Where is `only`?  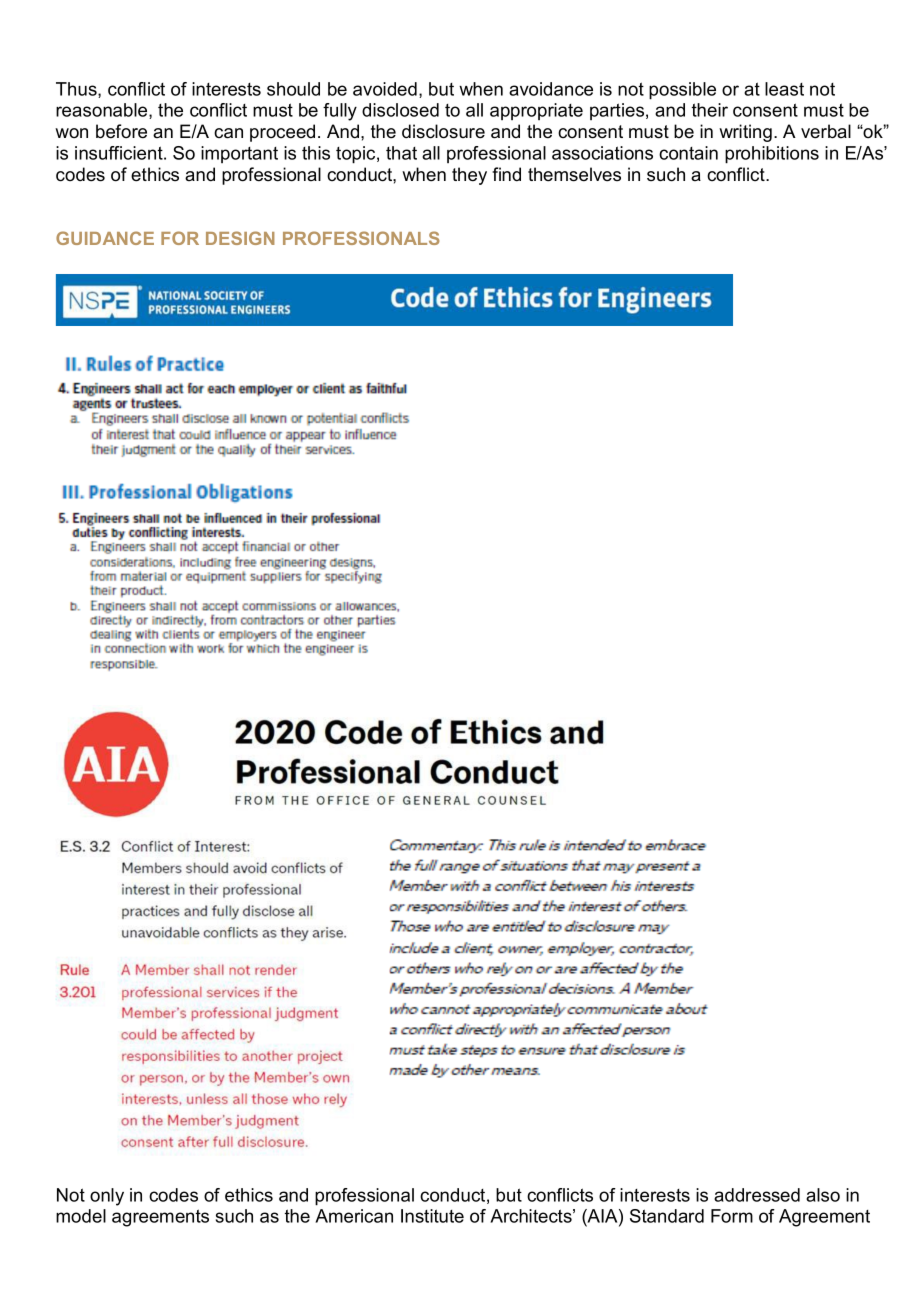
only is located at coordinates (107, 1197).
